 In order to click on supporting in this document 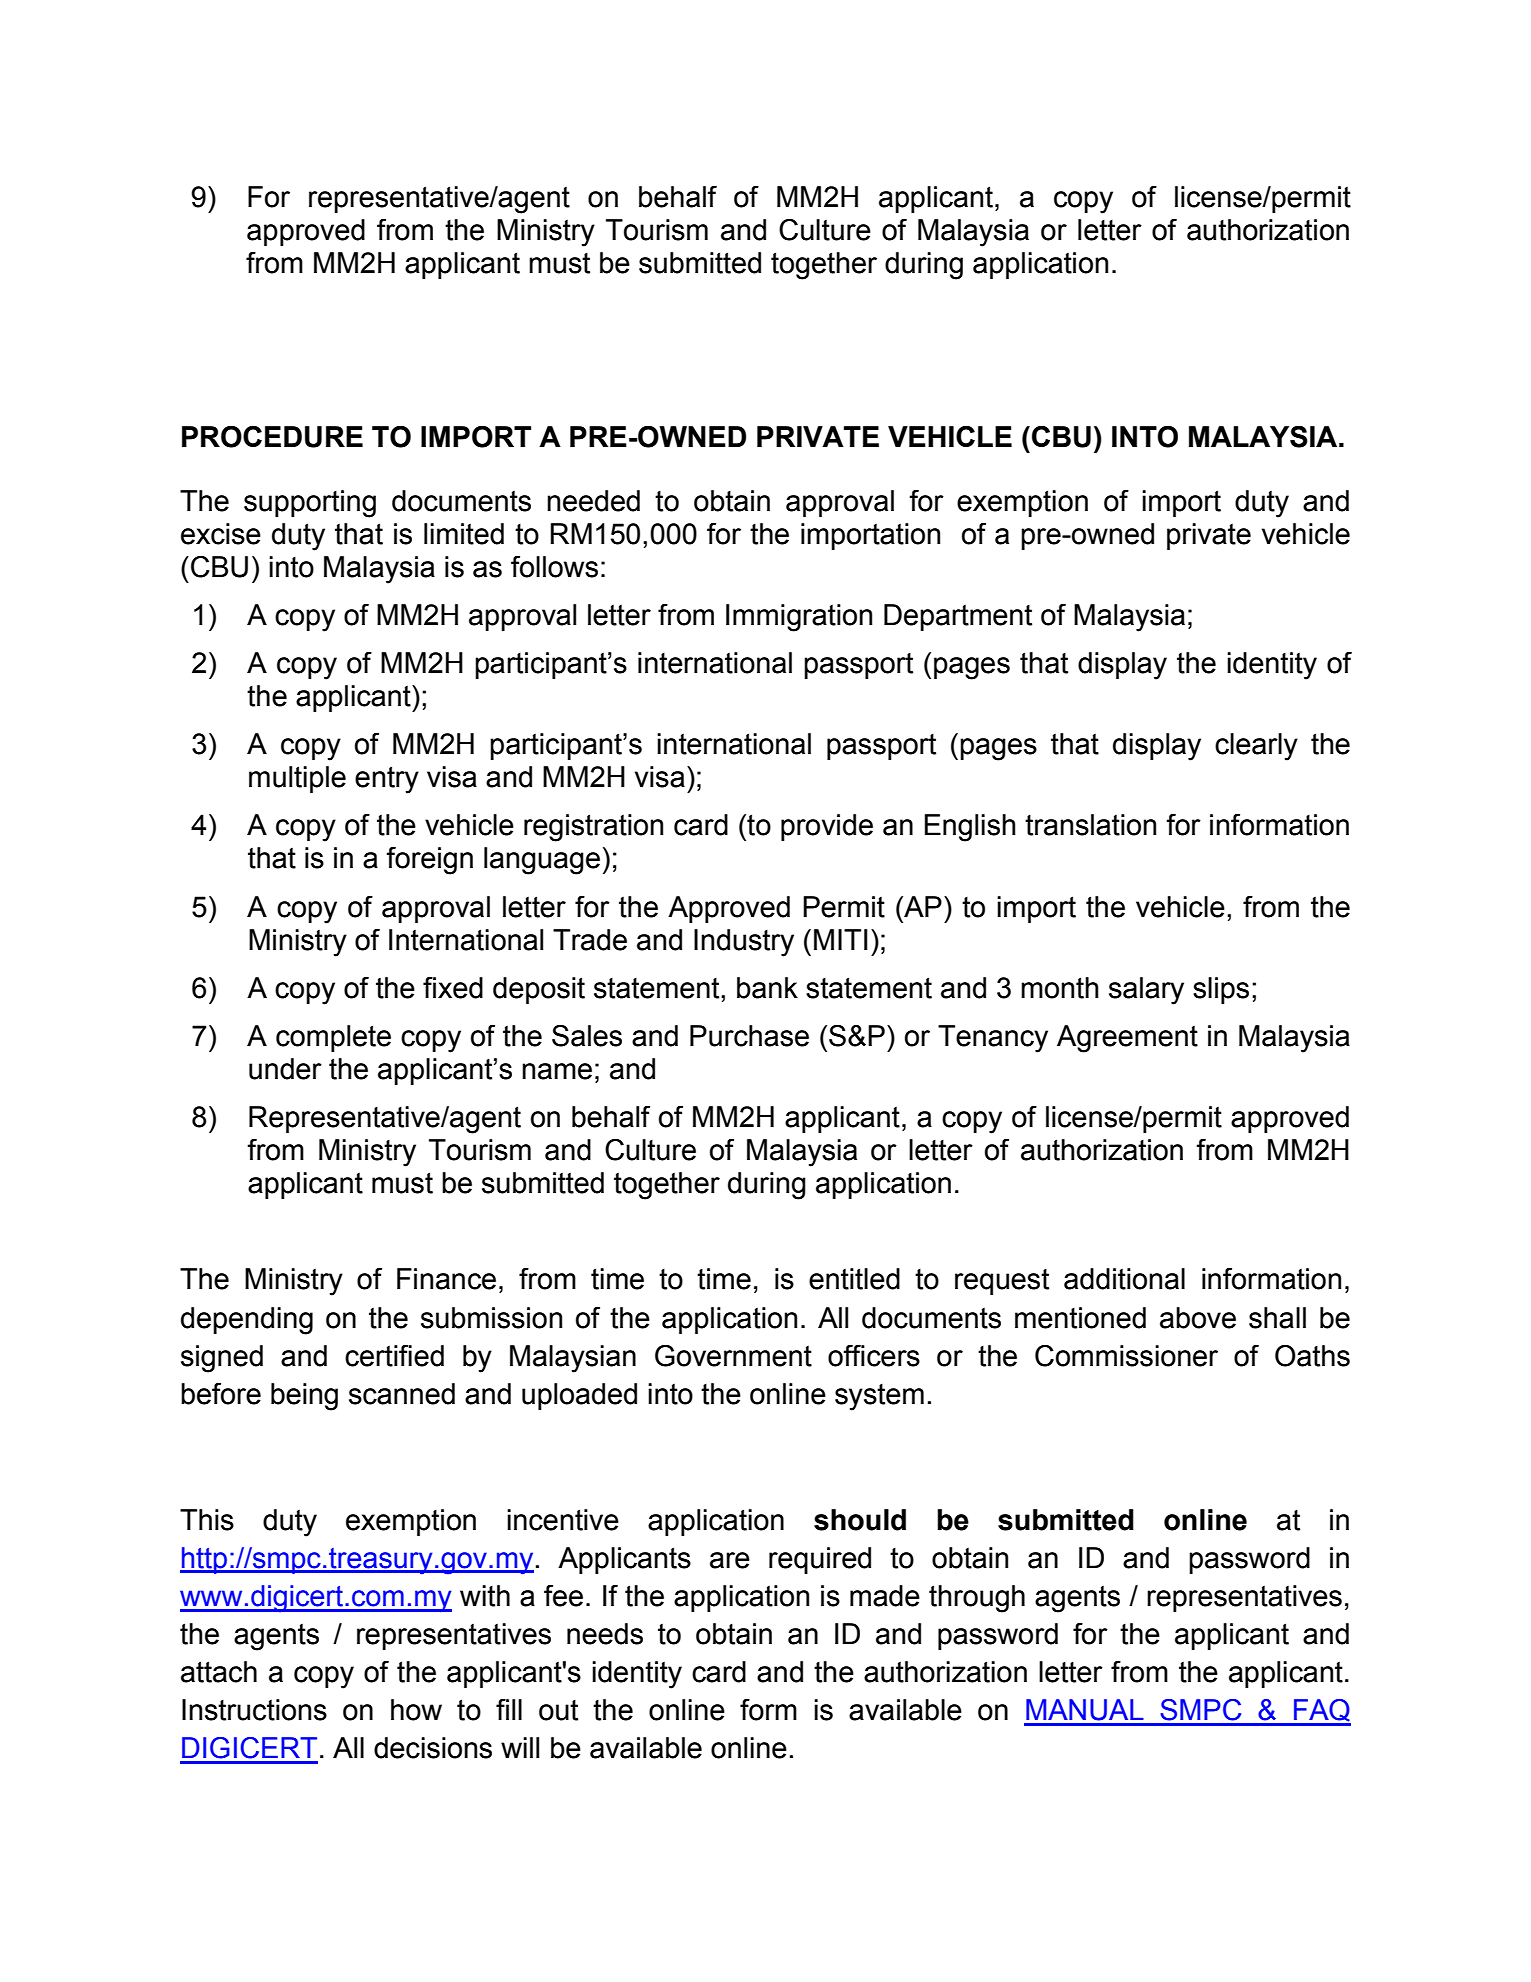, I will do `click(310, 504)`.
